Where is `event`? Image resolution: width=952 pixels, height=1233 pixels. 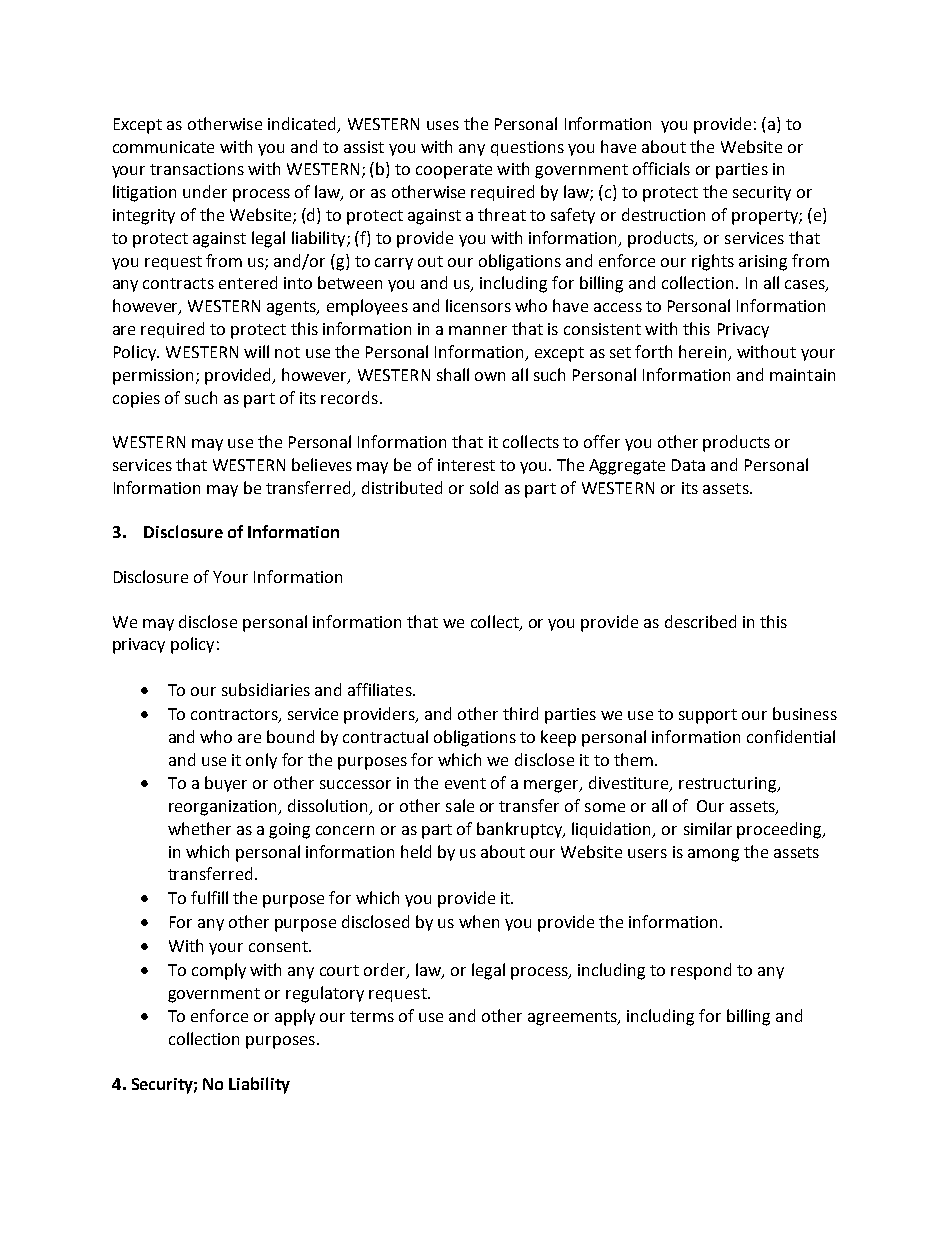 event is located at coordinates (465, 783).
